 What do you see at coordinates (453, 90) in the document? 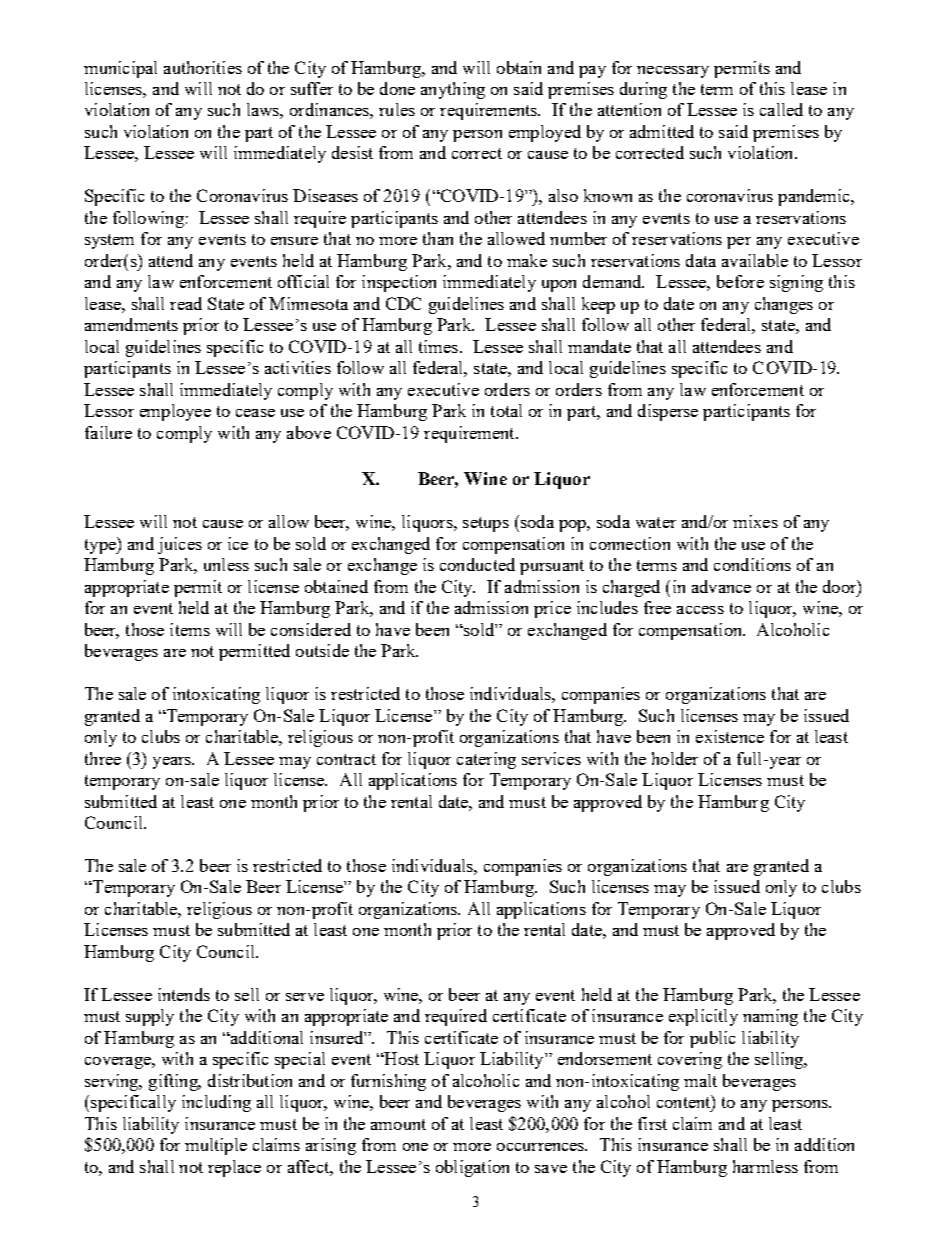
I see `anything` at bounding box center [453, 90].
